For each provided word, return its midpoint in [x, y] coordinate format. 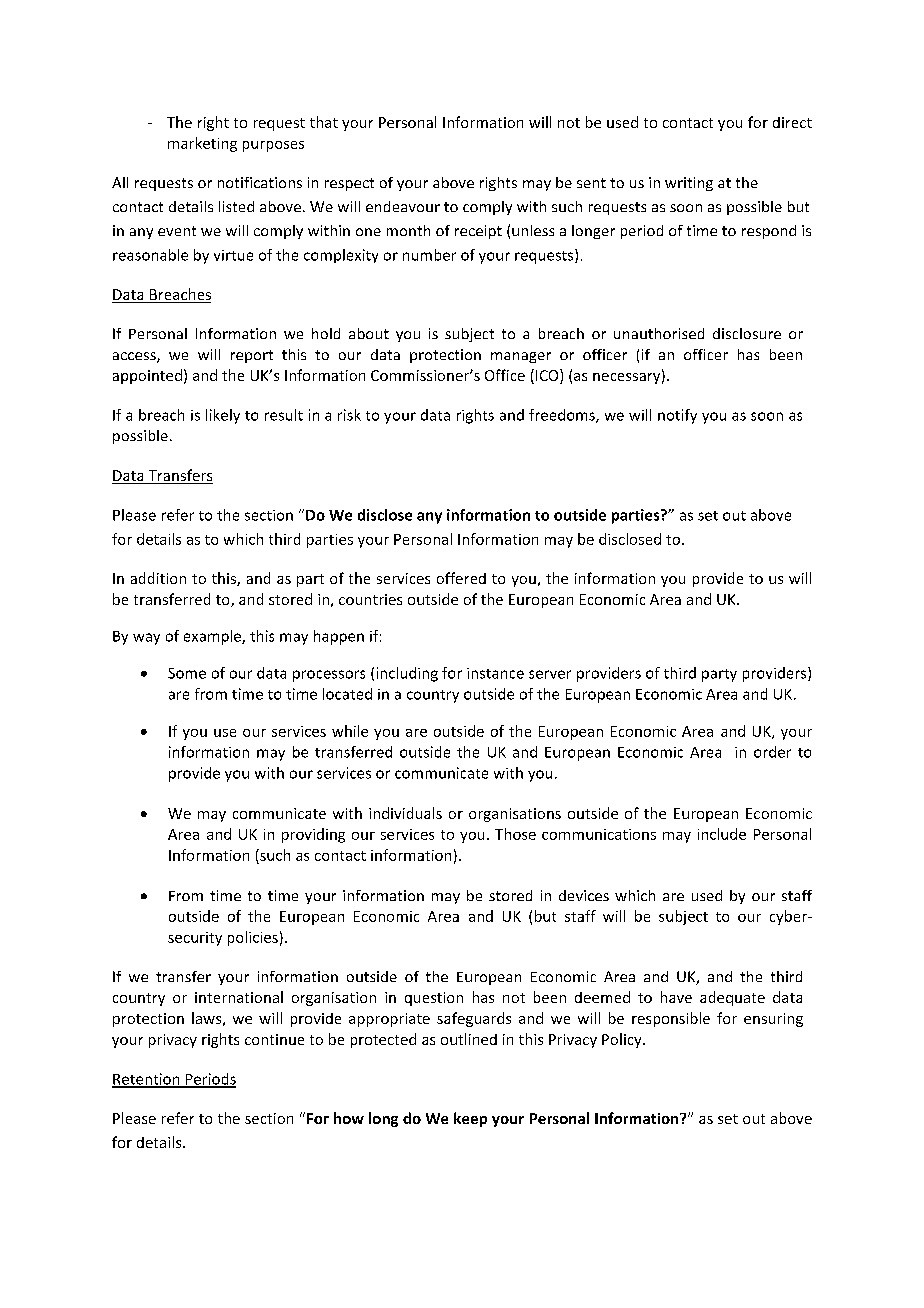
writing [689, 184]
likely [223, 416]
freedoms [563, 416]
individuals [405, 813]
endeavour [403, 206]
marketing [202, 144]
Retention [147, 1080]
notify [677, 416]
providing [313, 835]
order [772, 752]
